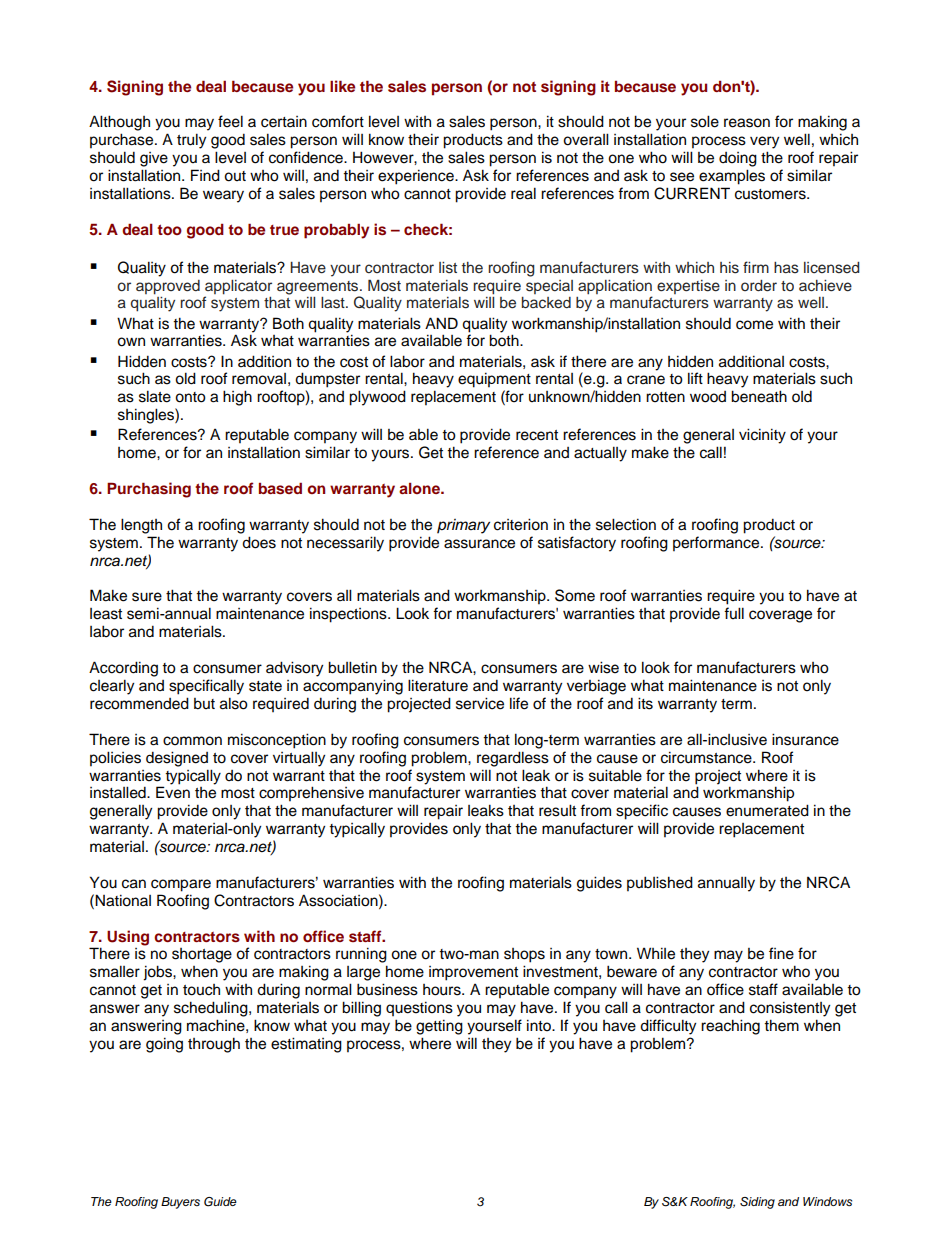 The width and height of the screenshot is (952, 1233). What do you see at coordinates (417, 177) in the screenshot?
I see `experience` at bounding box center [417, 177].
